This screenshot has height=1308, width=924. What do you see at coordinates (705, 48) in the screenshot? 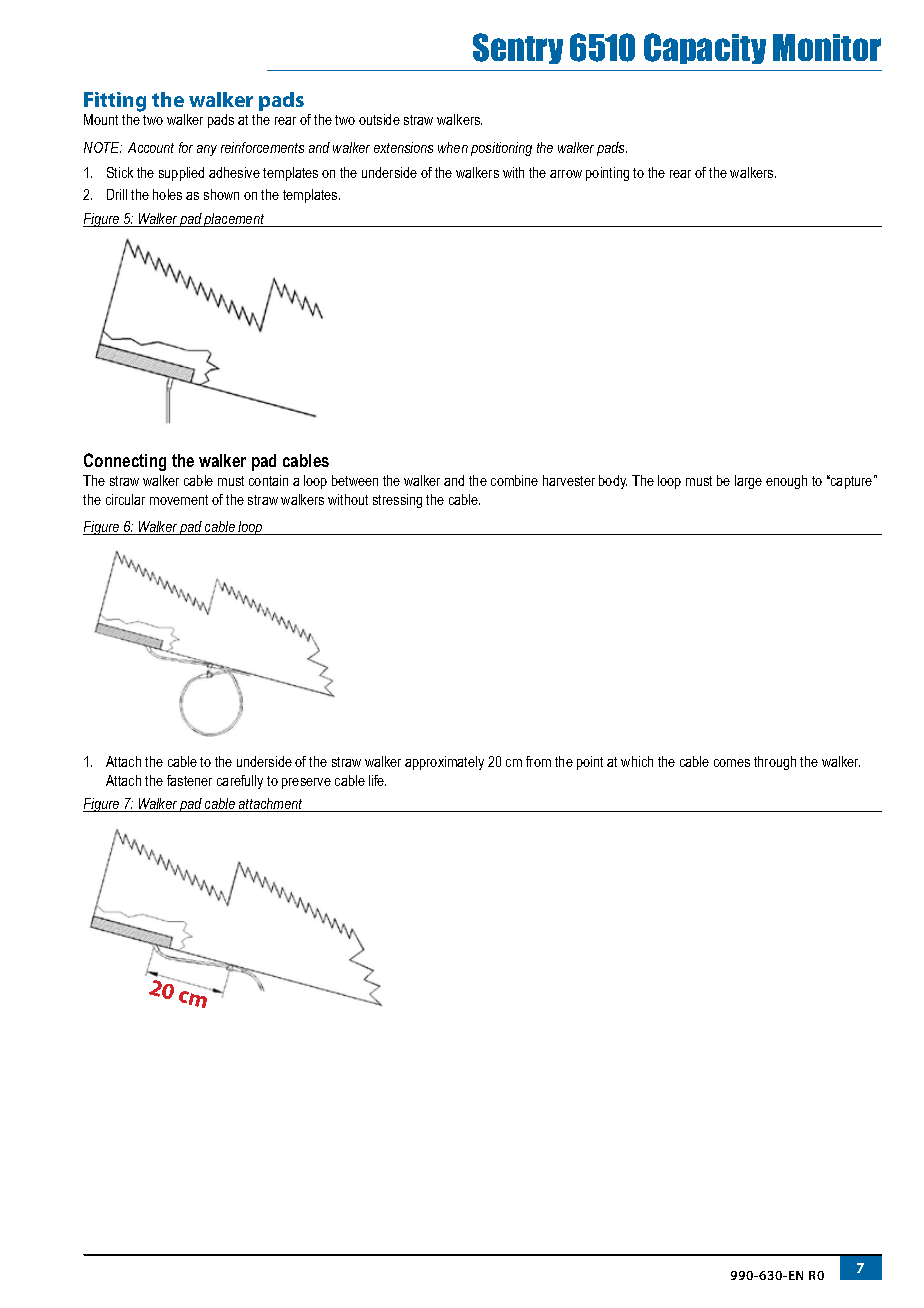
I see `Capacity` at bounding box center [705, 48].
